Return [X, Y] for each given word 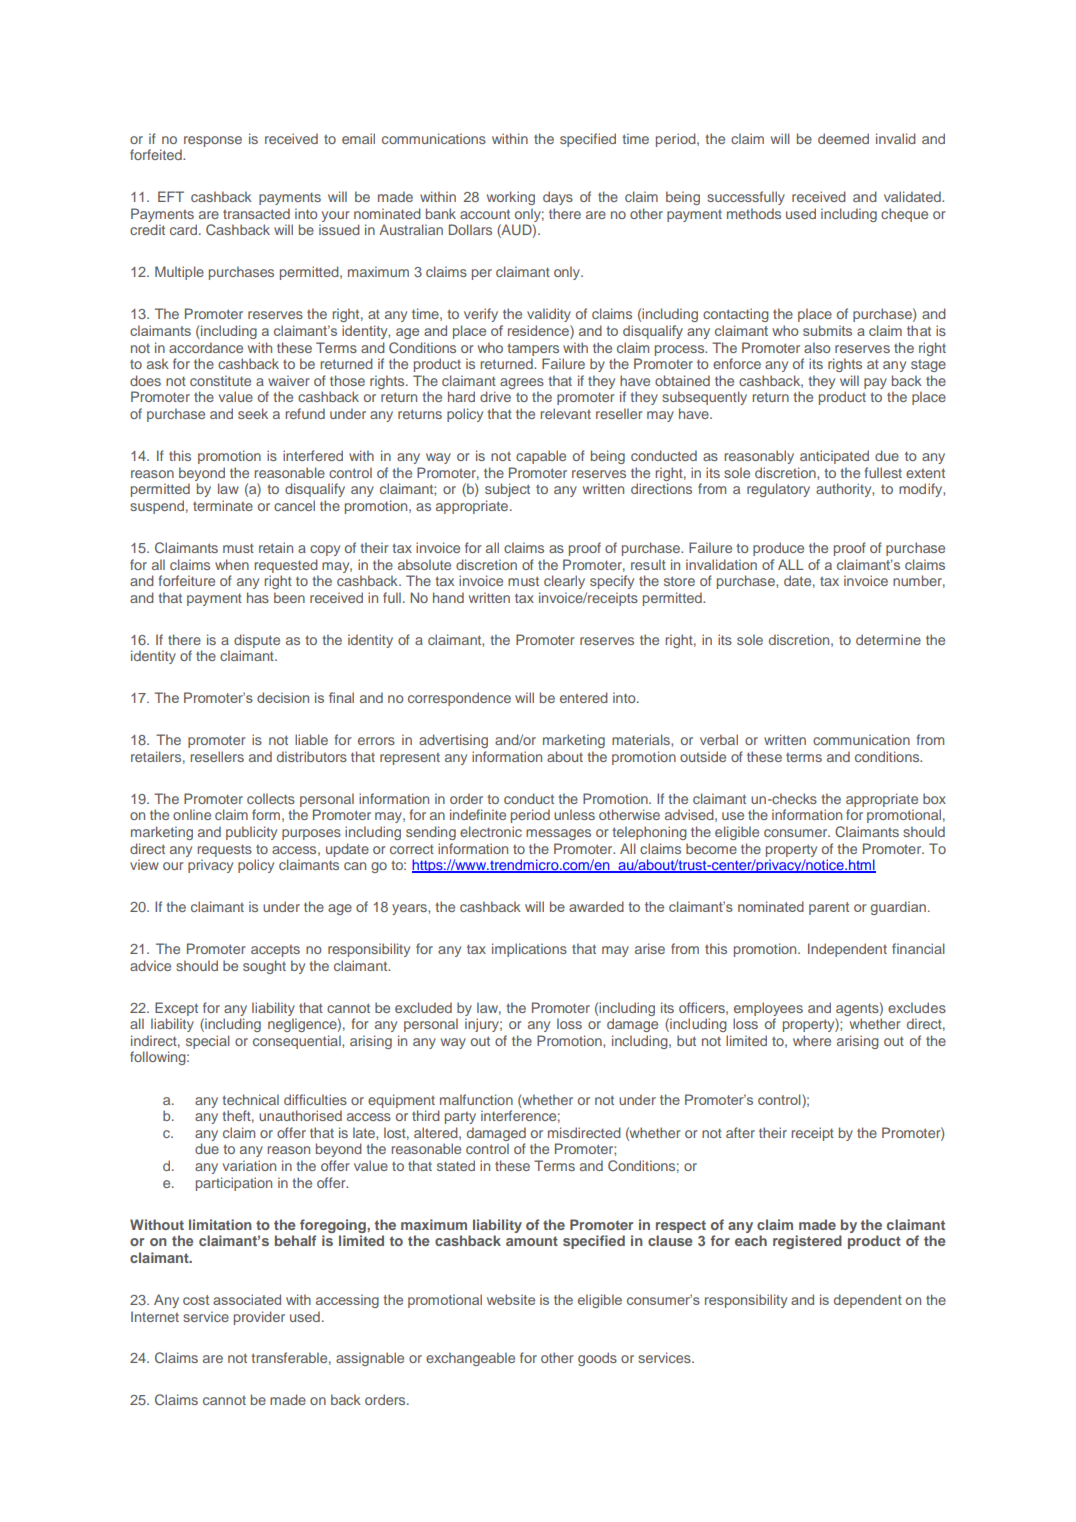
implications [529, 950]
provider [259, 1318]
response [213, 141]
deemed [843, 138]
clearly [564, 582]
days [558, 198]
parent [829, 908]
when [232, 564]
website [511, 1299]
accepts [275, 951]
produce [778, 549]
